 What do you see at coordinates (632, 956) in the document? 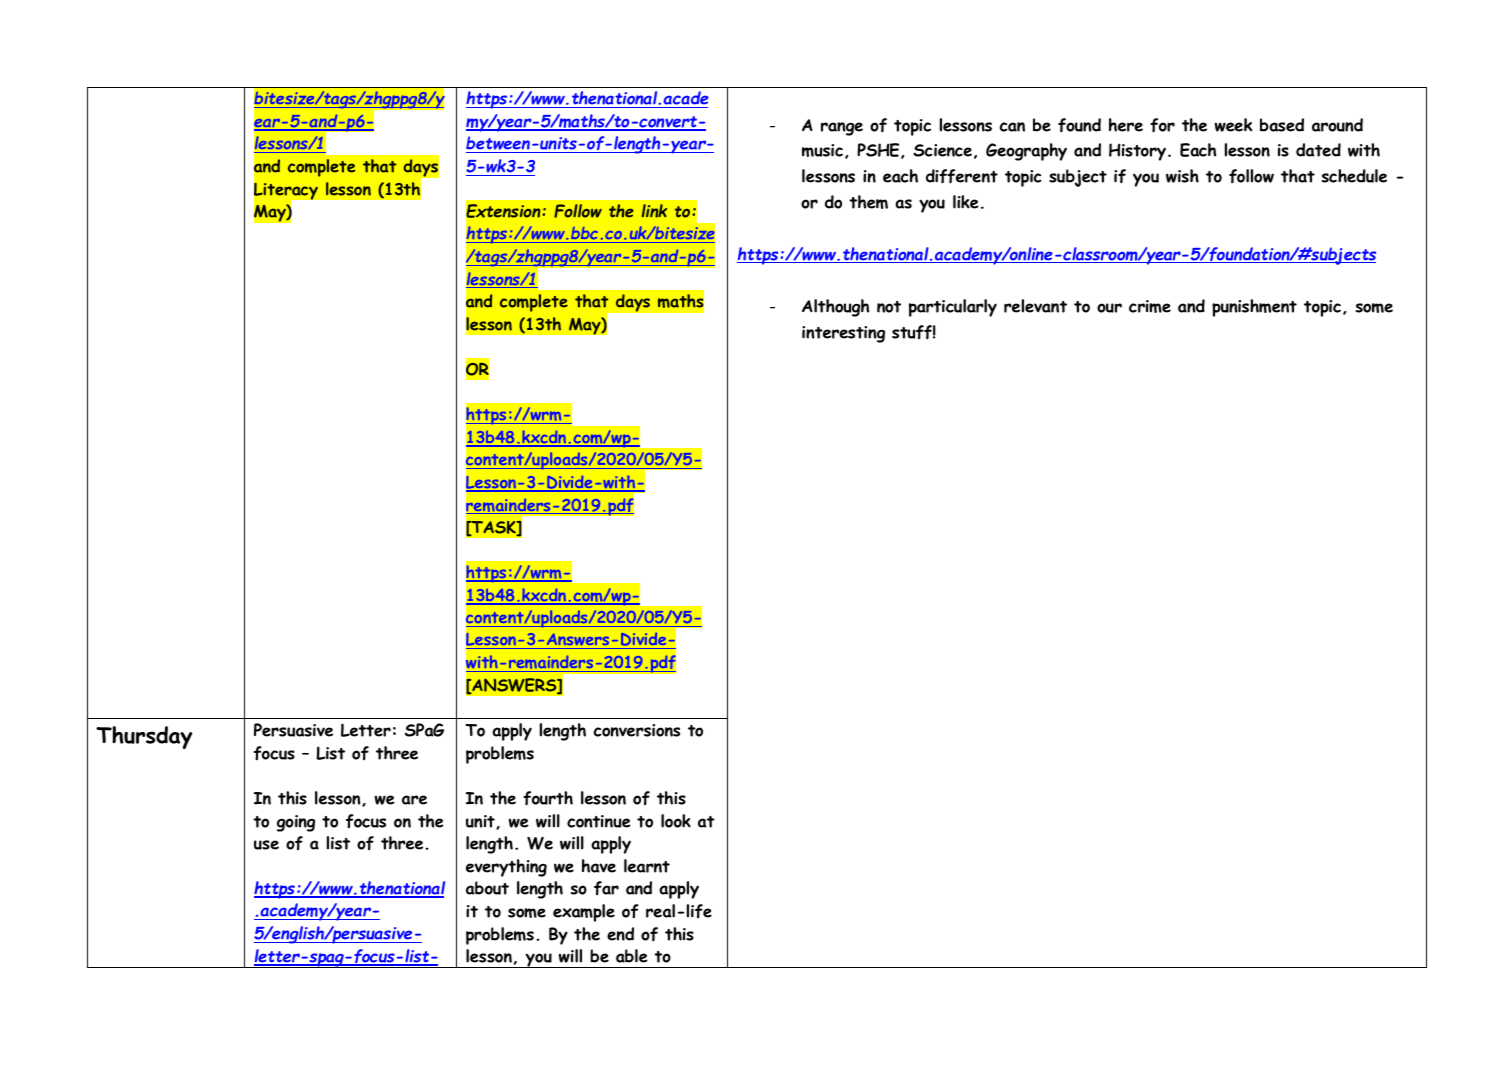
I see `able` at bounding box center [632, 956].
